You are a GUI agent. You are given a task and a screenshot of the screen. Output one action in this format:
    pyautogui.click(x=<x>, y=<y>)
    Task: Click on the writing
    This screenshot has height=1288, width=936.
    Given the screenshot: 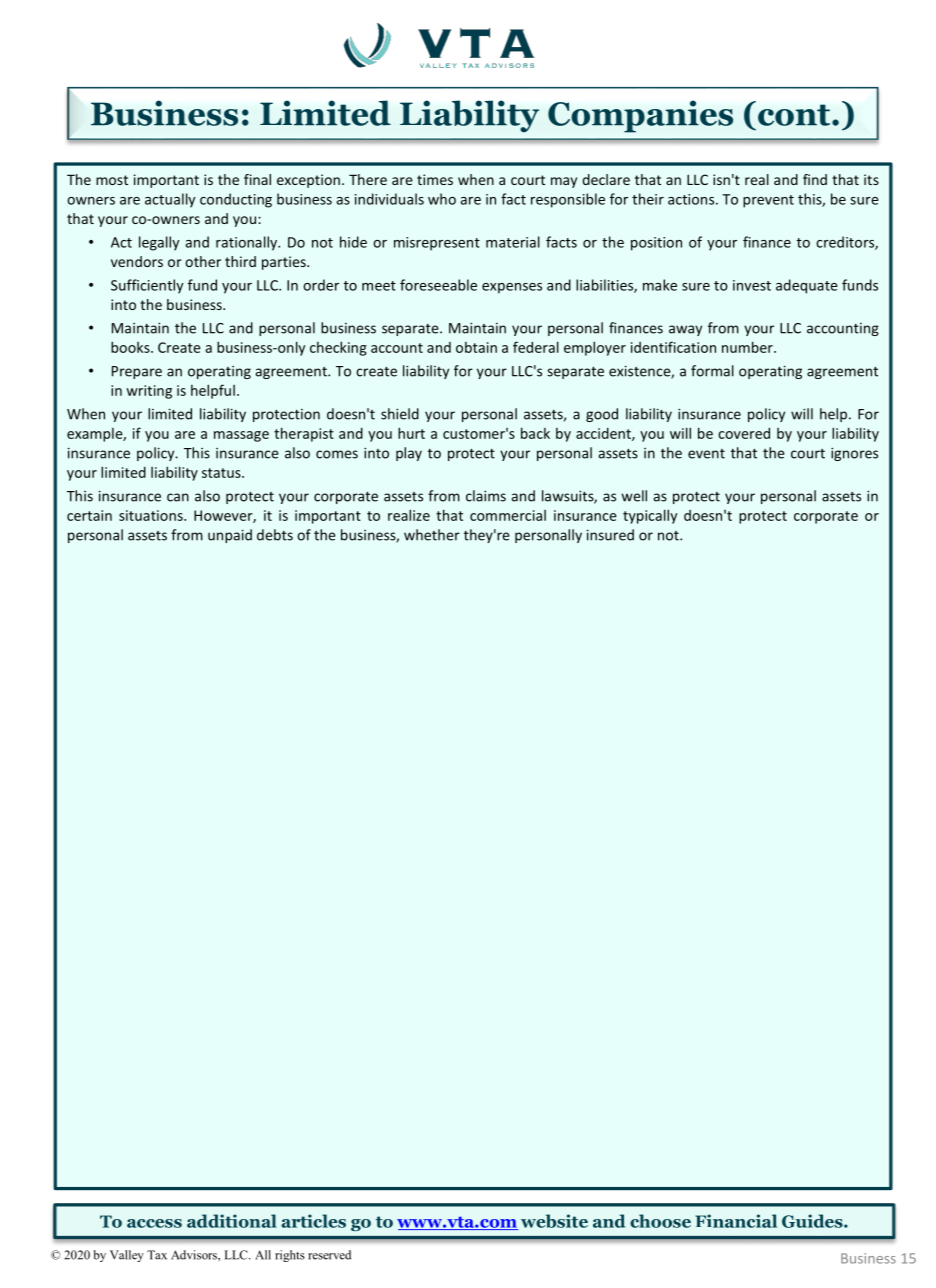 What is the action you would take?
    pyautogui.click(x=149, y=392)
